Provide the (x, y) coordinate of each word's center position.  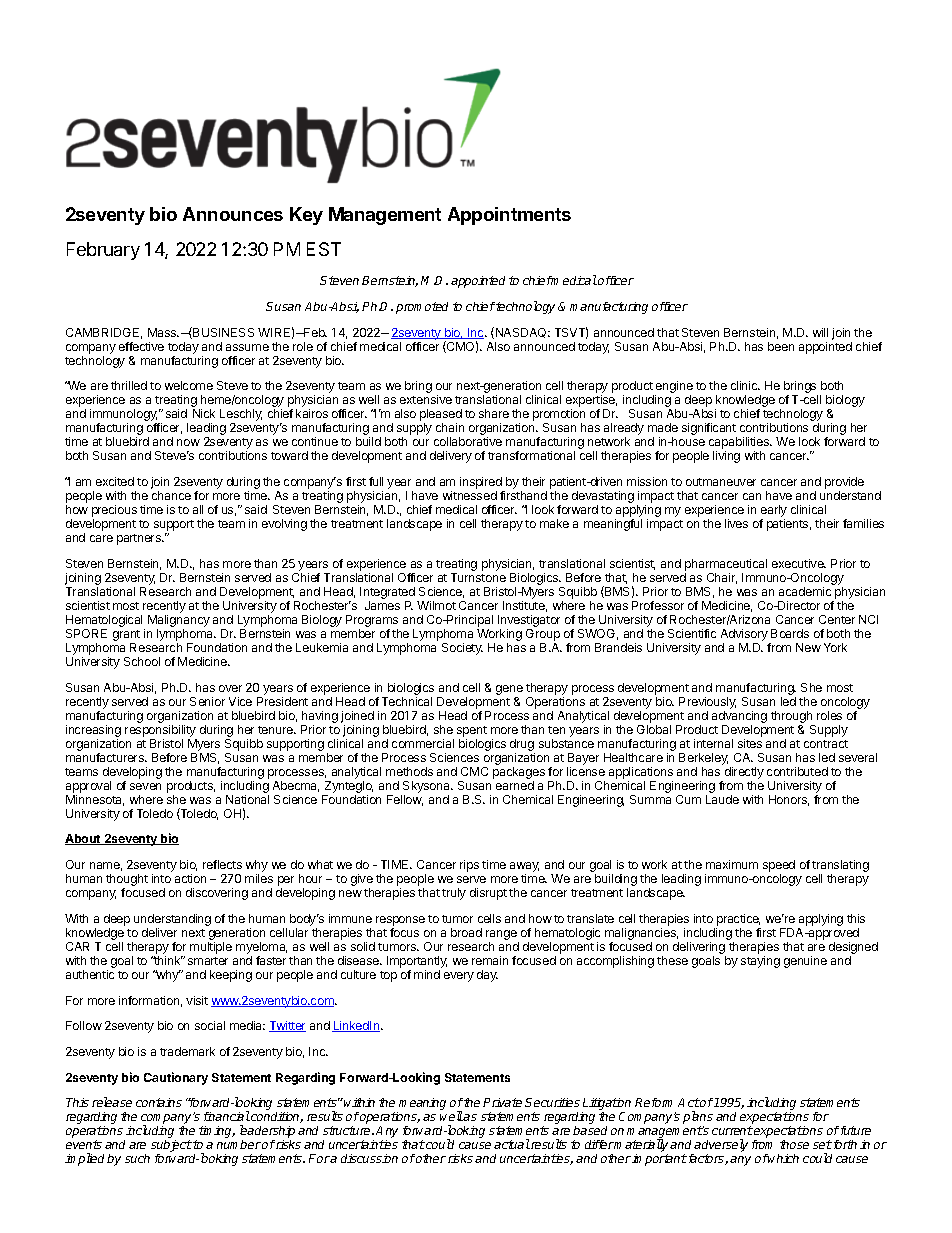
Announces (233, 214)
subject (171, 1147)
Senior (207, 701)
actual (512, 1144)
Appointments (509, 216)
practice (738, 920)
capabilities (740, 444)
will (820, 332)
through (791, 717)
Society (462, 649)
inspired (482, 484)
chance (171, 495)
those (794, 1144)
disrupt (488, 894)
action (190, 878)
